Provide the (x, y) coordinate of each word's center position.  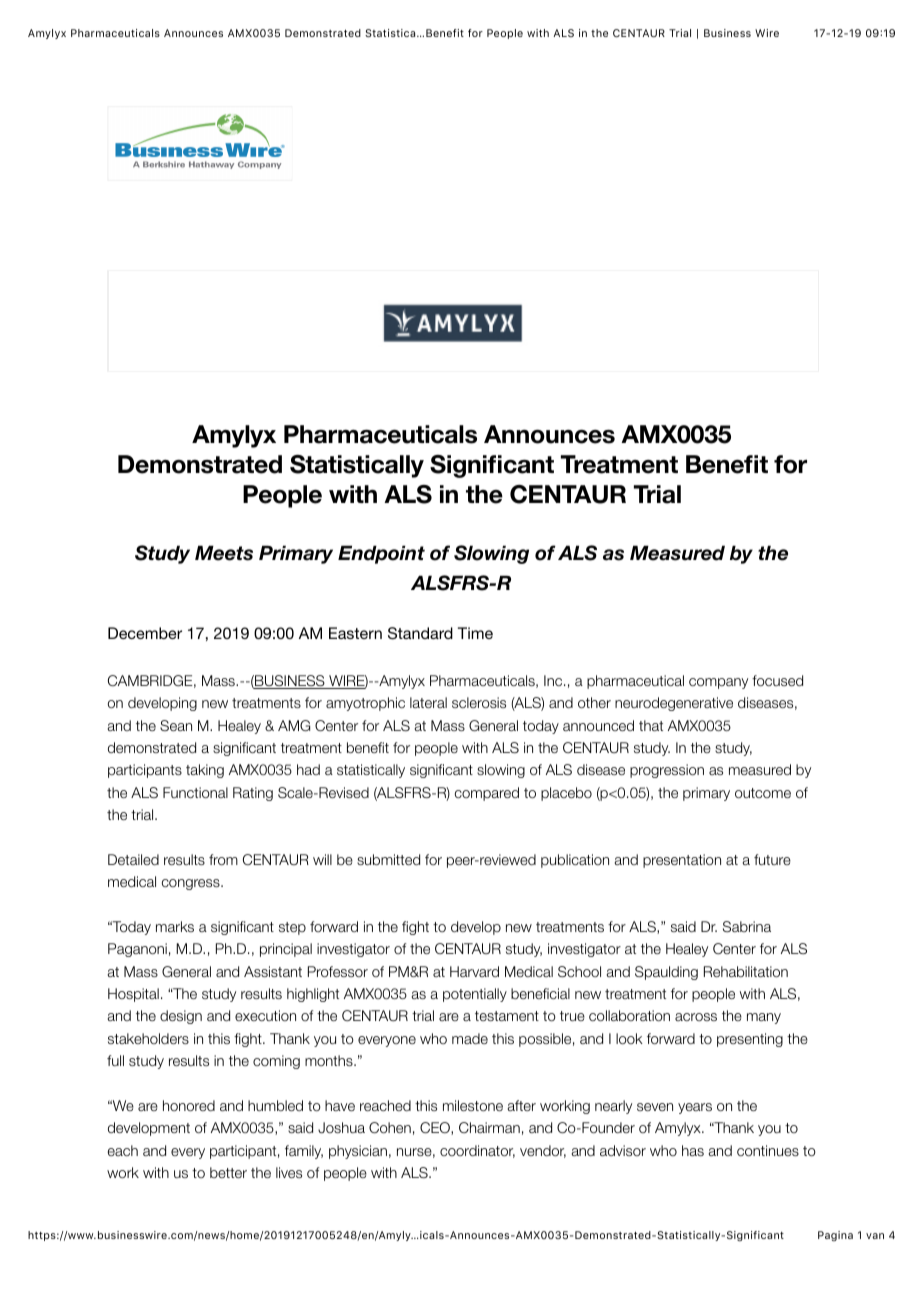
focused (777, 680)
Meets (224, 553)
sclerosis (479, 702)
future (772, 859)
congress (192, 884)
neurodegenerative (674, 704)
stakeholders (148, 1038)
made (470, 1038)
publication (575, 861)
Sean (176, 725)
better (228, 1172)
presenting (750, 1040)
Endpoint (381, 554)
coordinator (477, 1151)
